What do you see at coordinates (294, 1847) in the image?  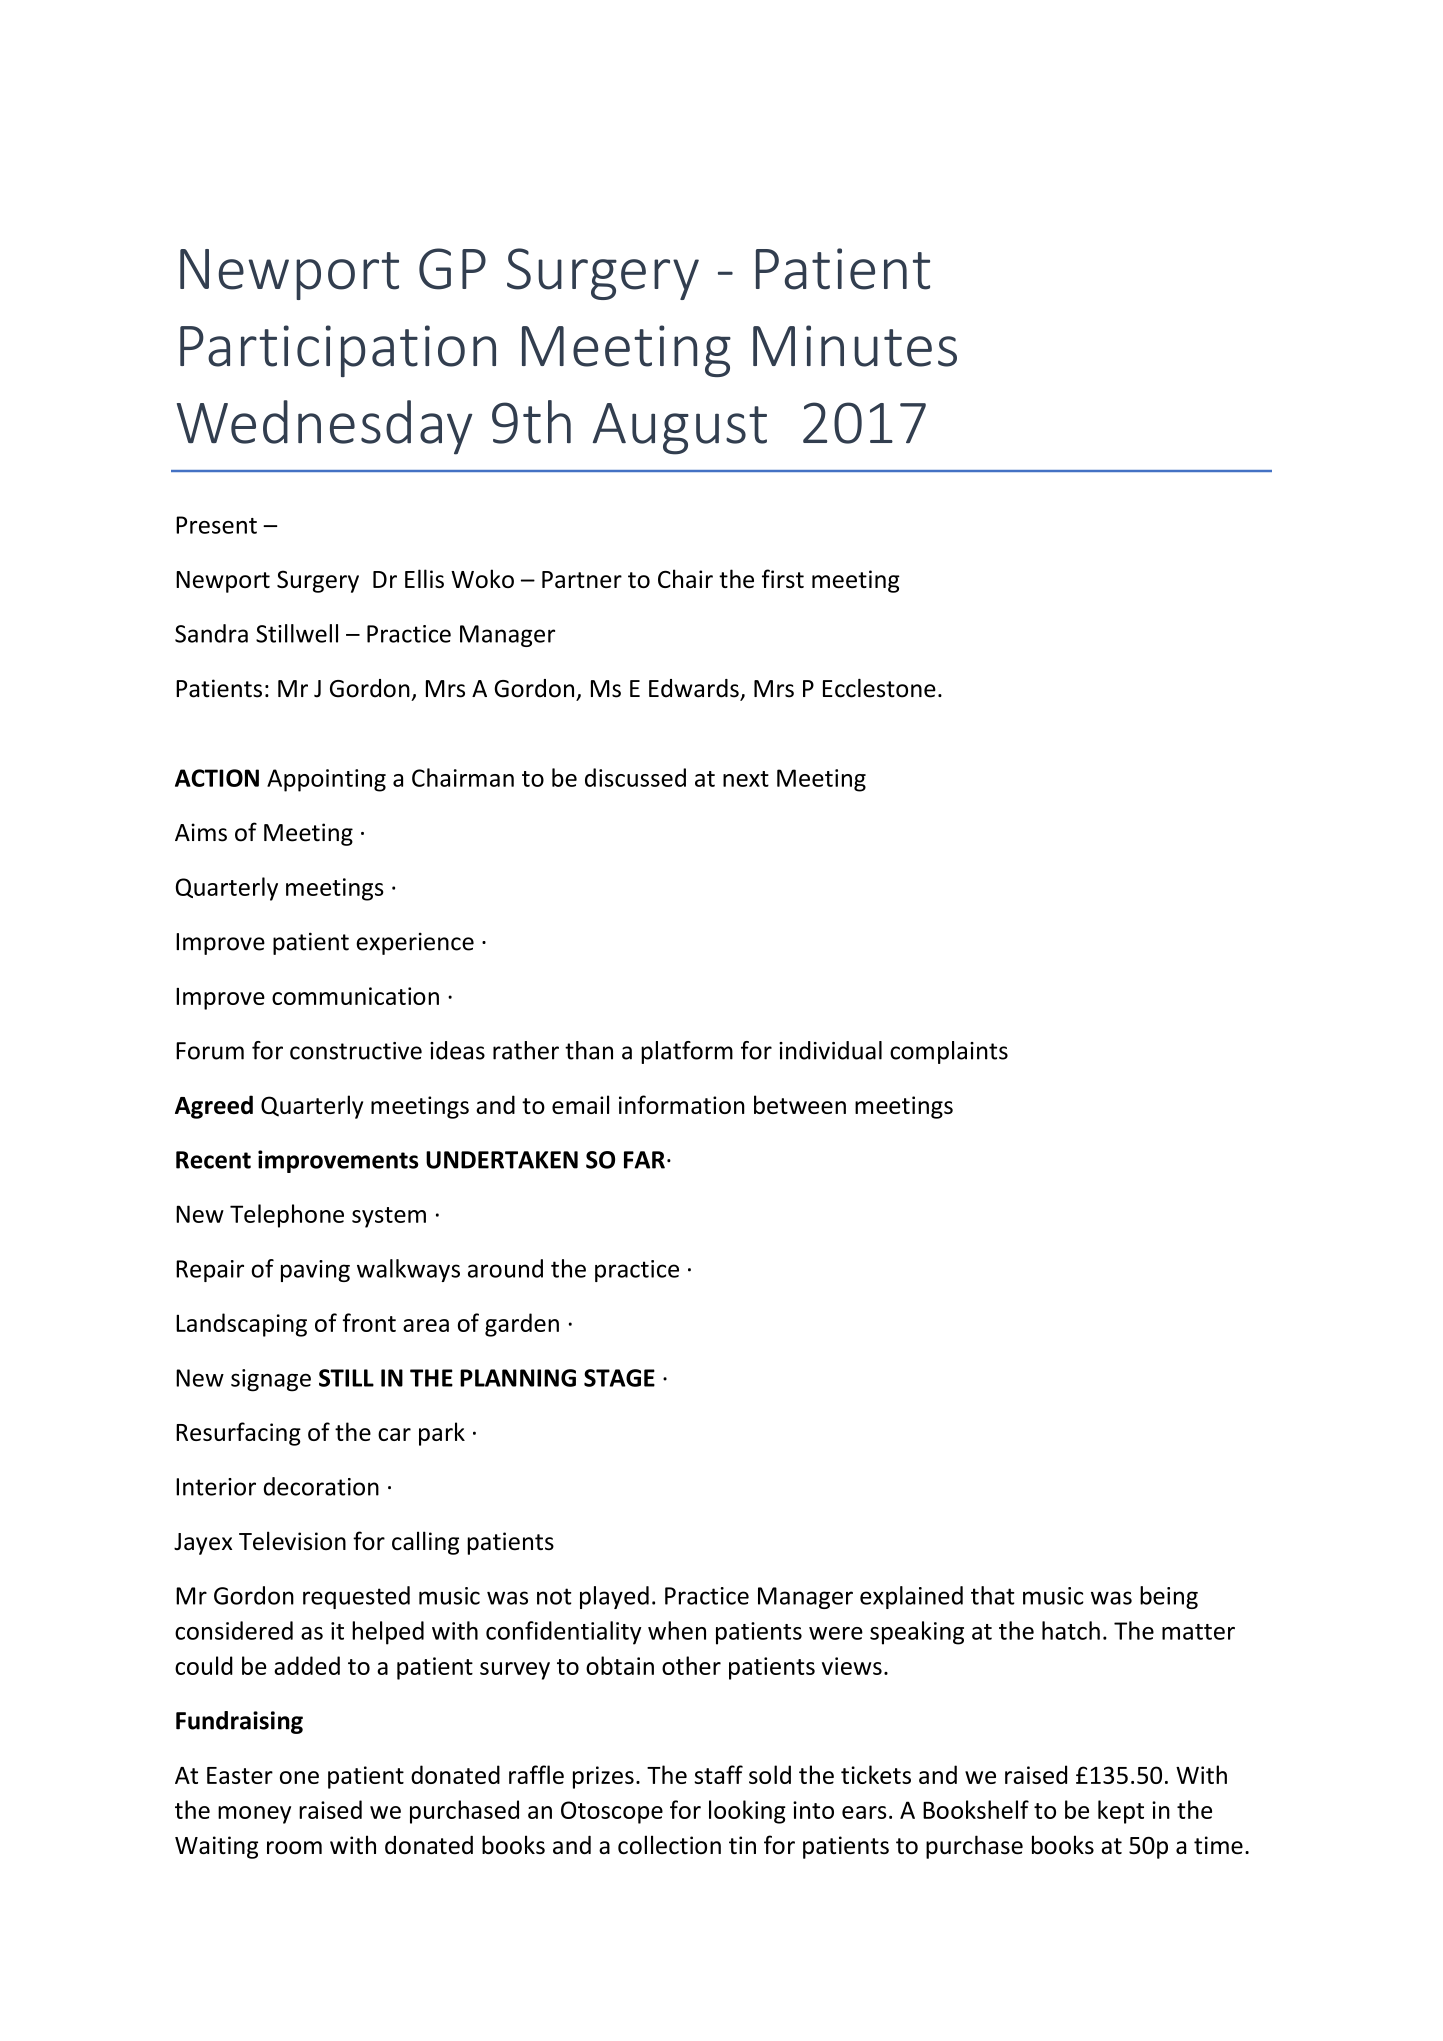 I see `room` at bounding box center [294, 1847].
